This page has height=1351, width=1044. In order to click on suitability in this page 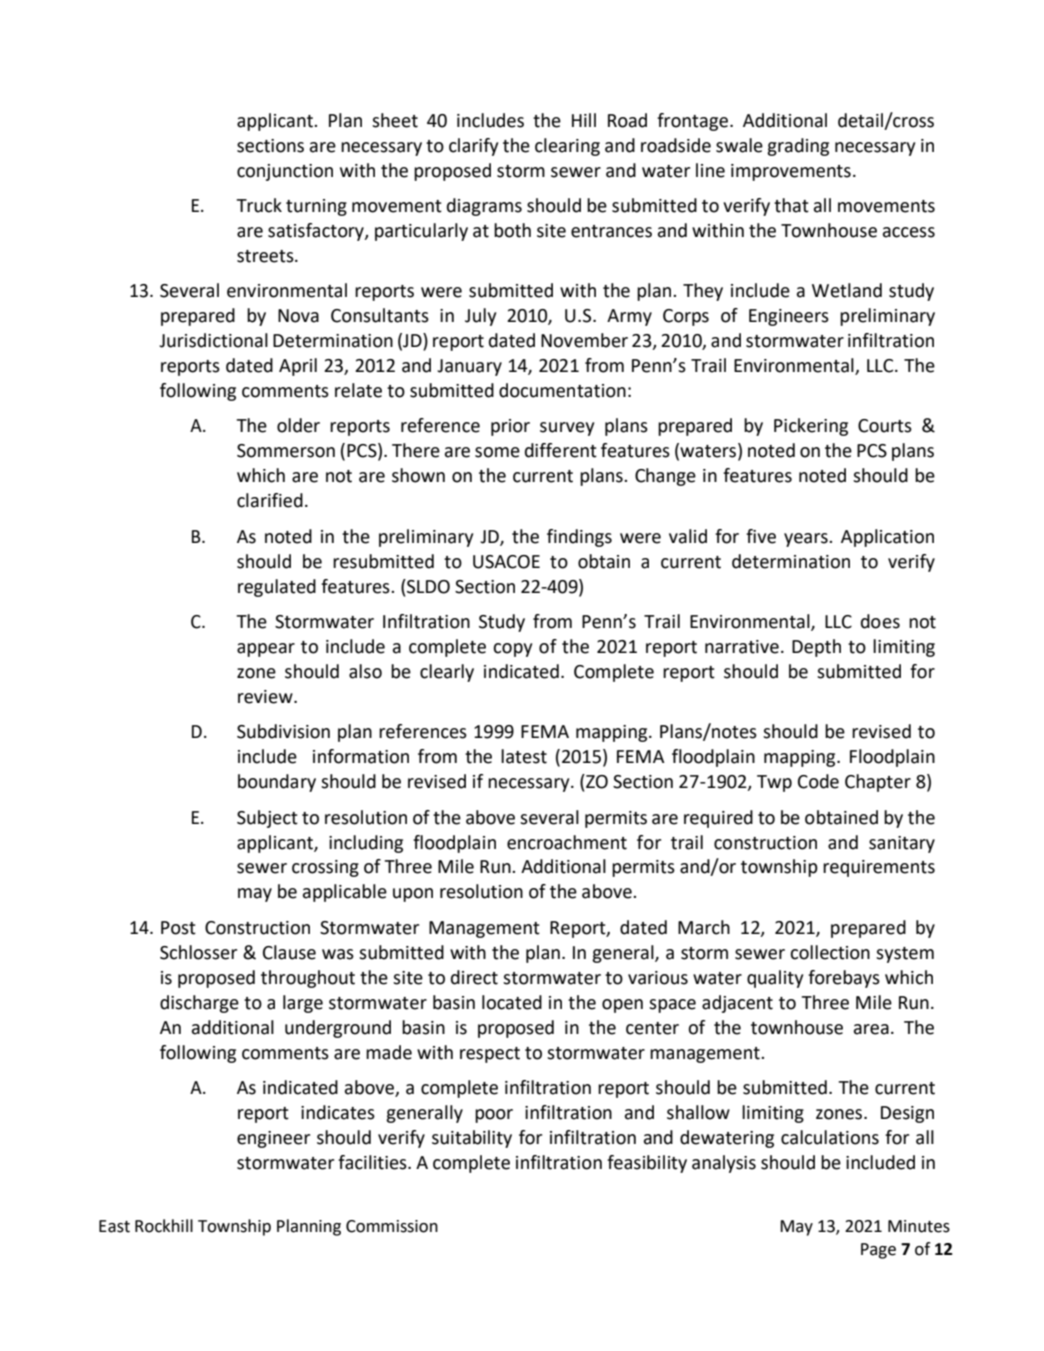, I will do `click(472, 1139)`.
